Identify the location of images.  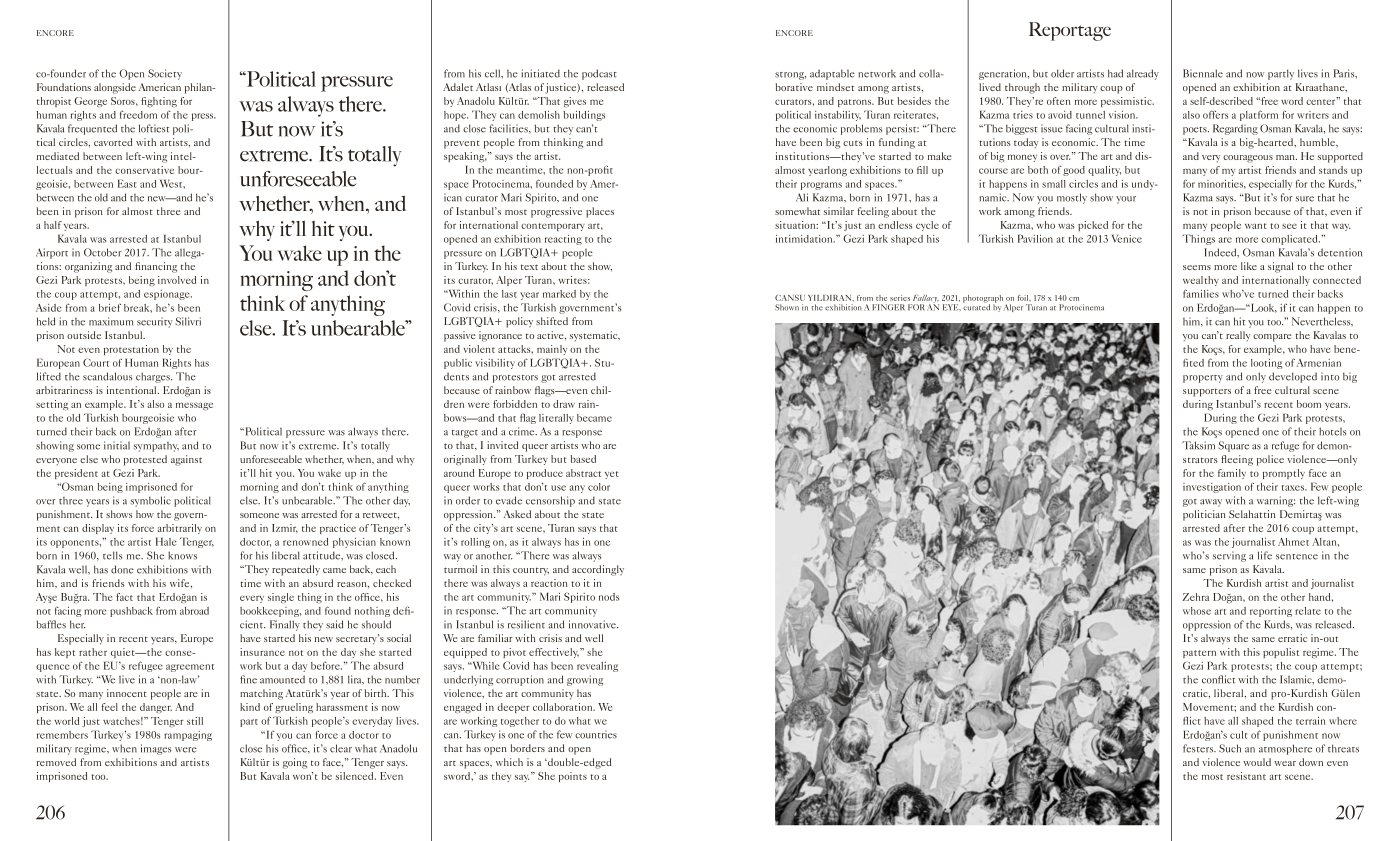
(156, 749).
